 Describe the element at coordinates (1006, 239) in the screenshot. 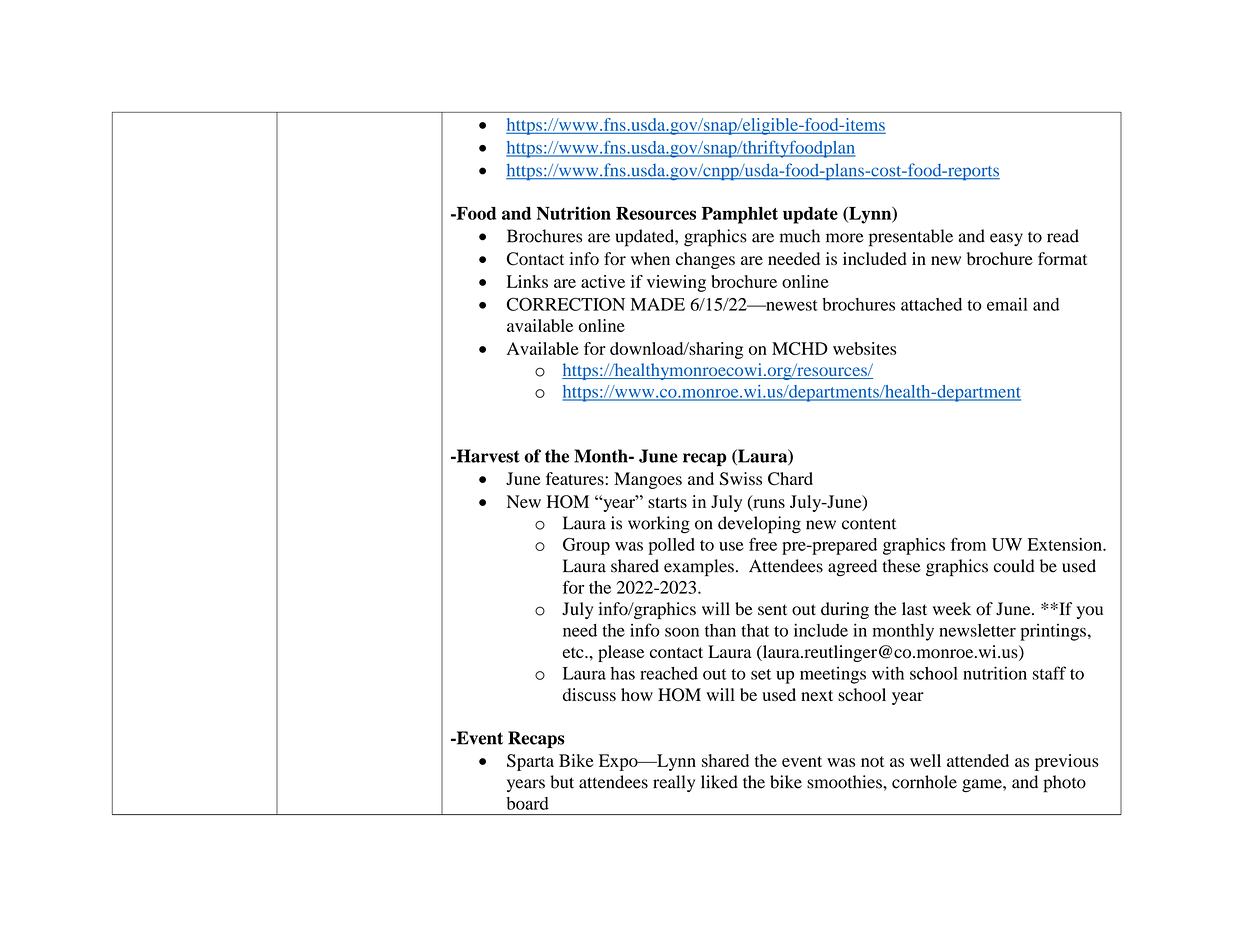

I see `easy` at that location.
